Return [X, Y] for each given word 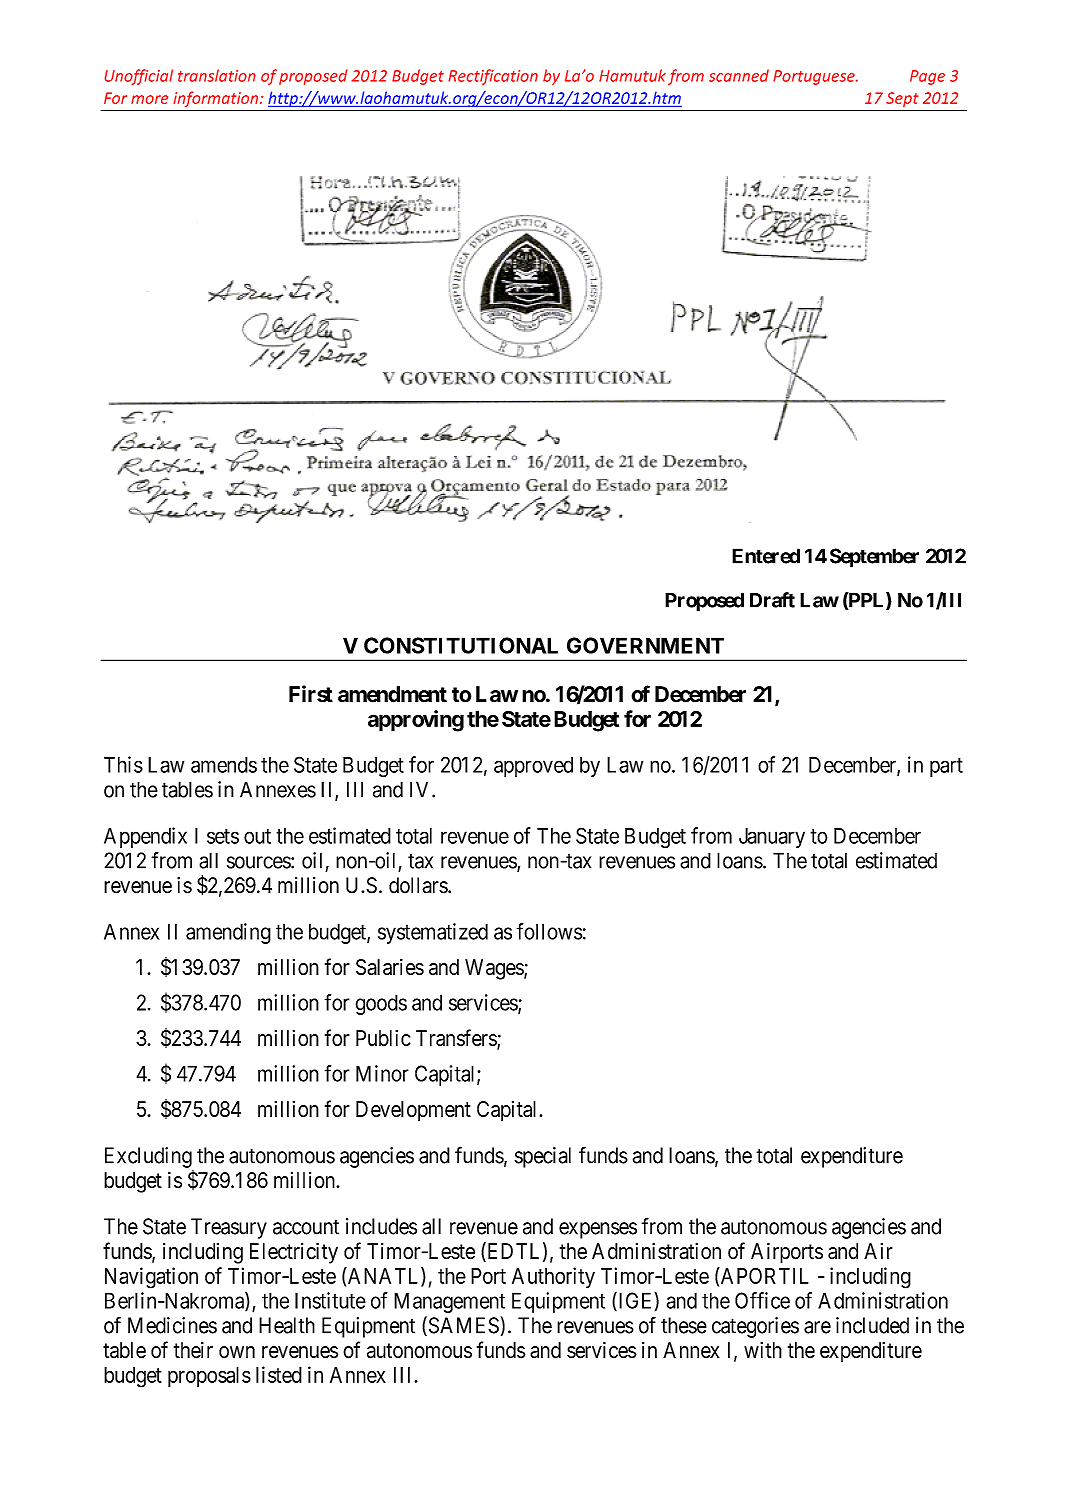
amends [224, 765]
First [311, 694]
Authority [553, 1277]
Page [927, 77]
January [772, 838]
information [217, 99]
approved [533, 767]
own [237, 1352]
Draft [772, 600]
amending [228, 933]
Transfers [457, 1039]
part [946, 767]
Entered [766, 556]
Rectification [493, 77]
